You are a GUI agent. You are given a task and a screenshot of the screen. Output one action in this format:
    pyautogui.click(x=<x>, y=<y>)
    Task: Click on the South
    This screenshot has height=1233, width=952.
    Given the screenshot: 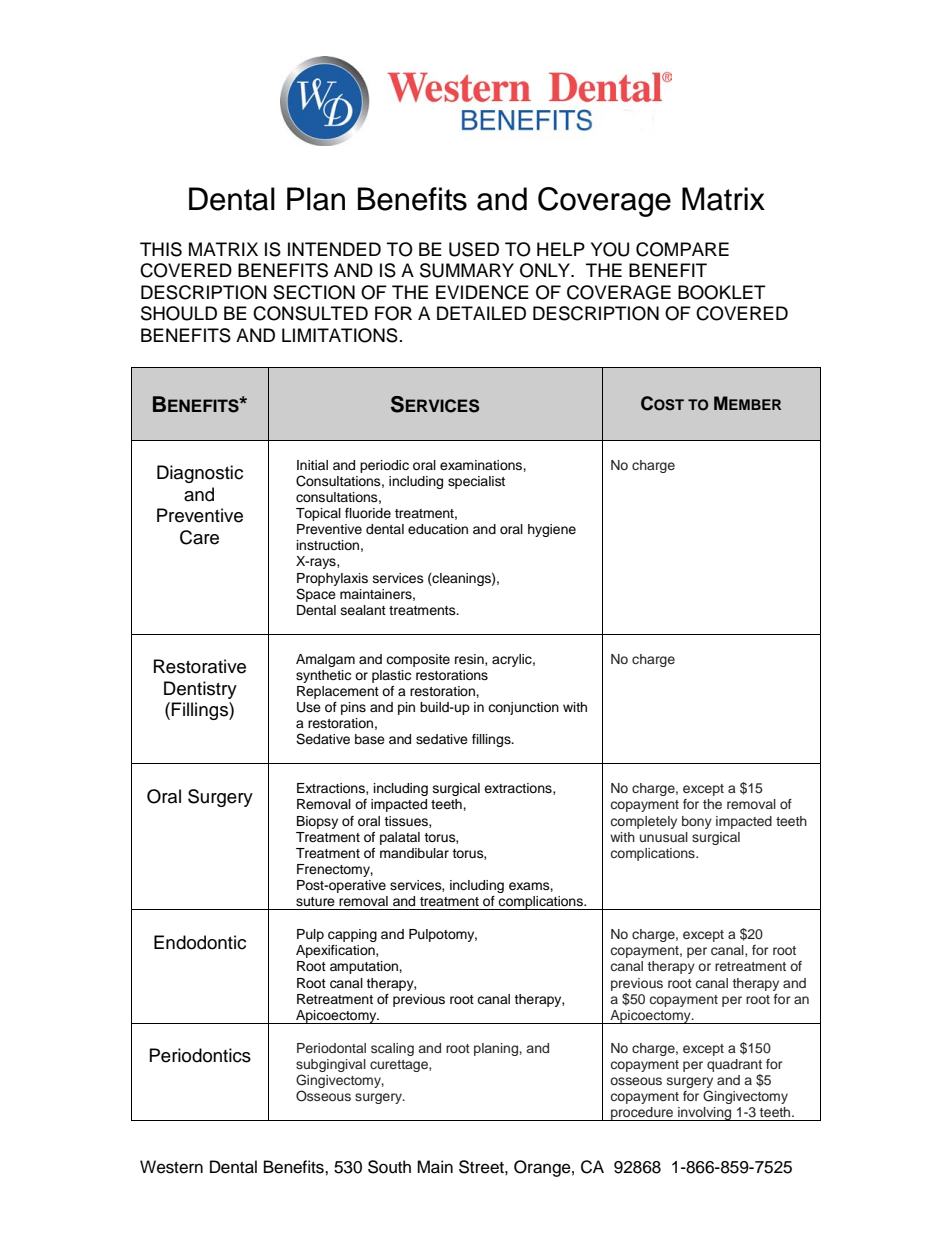 What is the action you would take?
    pyautogui.click(x=389, y=1167)
